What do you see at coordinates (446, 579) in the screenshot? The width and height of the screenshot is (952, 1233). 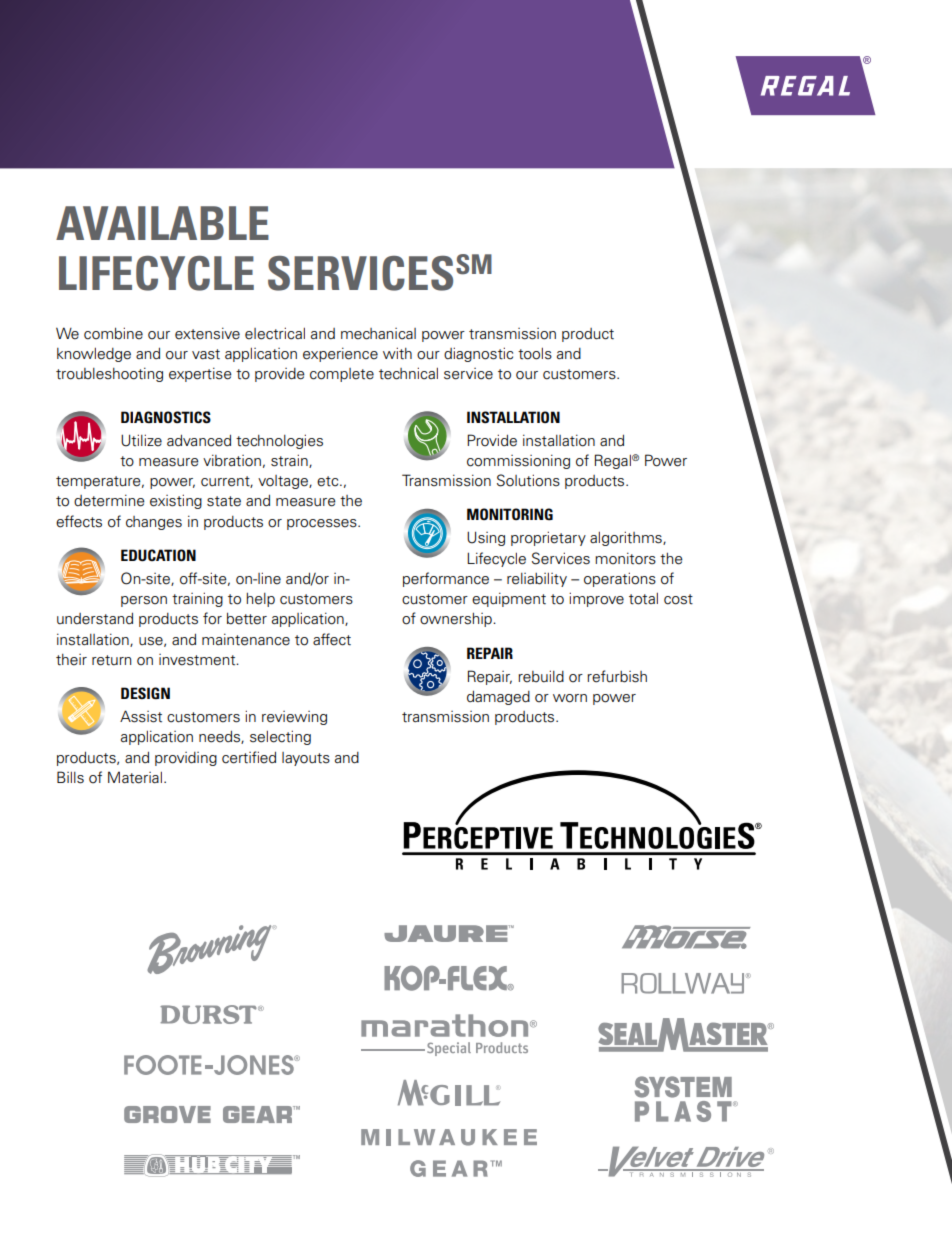 I see `performance` at bounding box center [446, 579].
